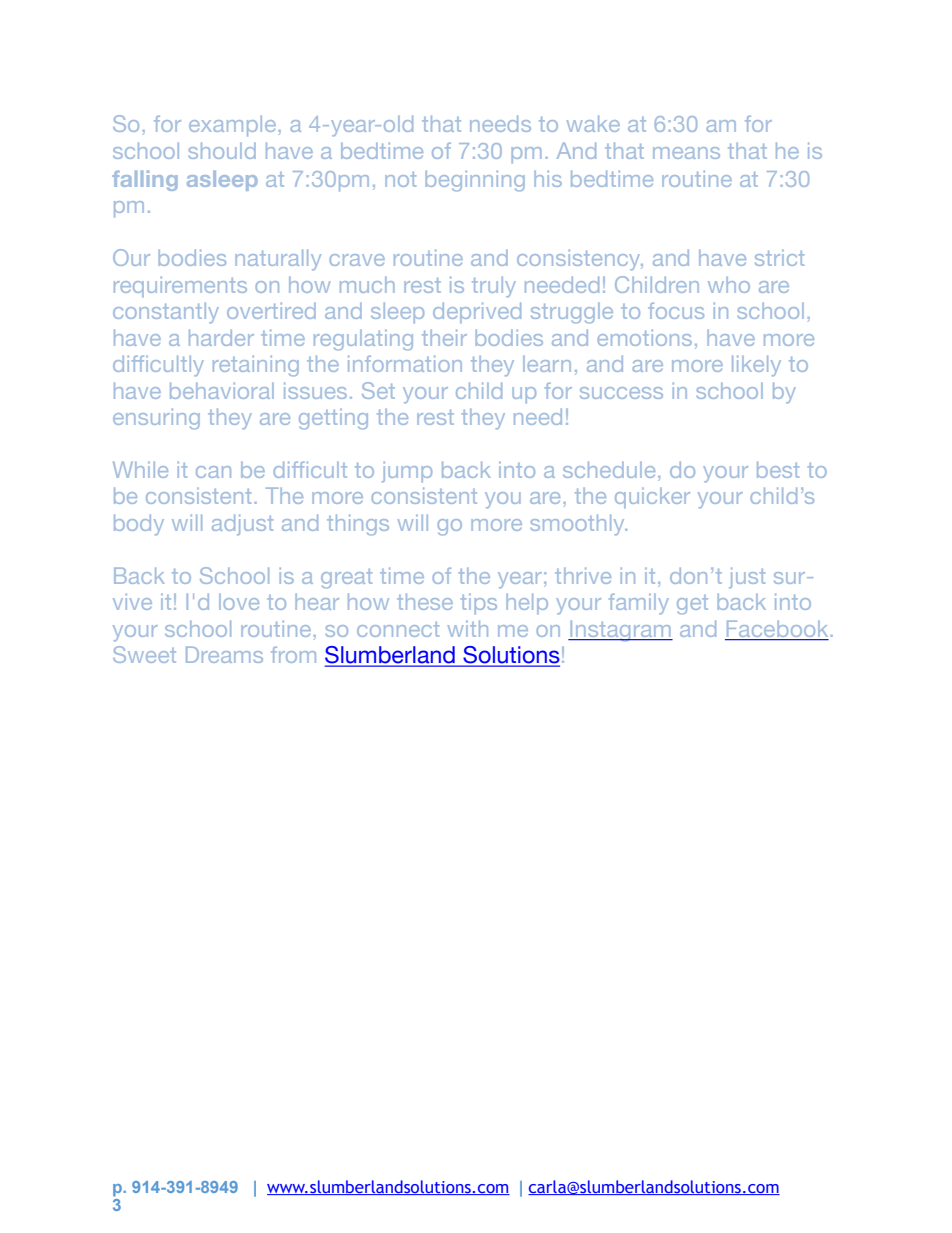 Image resolution: width=952 pixels, height=1233 pixels. What do you see at coordinates (139, 524) in the page?
I see `body` at bounding box center [139, 524].
